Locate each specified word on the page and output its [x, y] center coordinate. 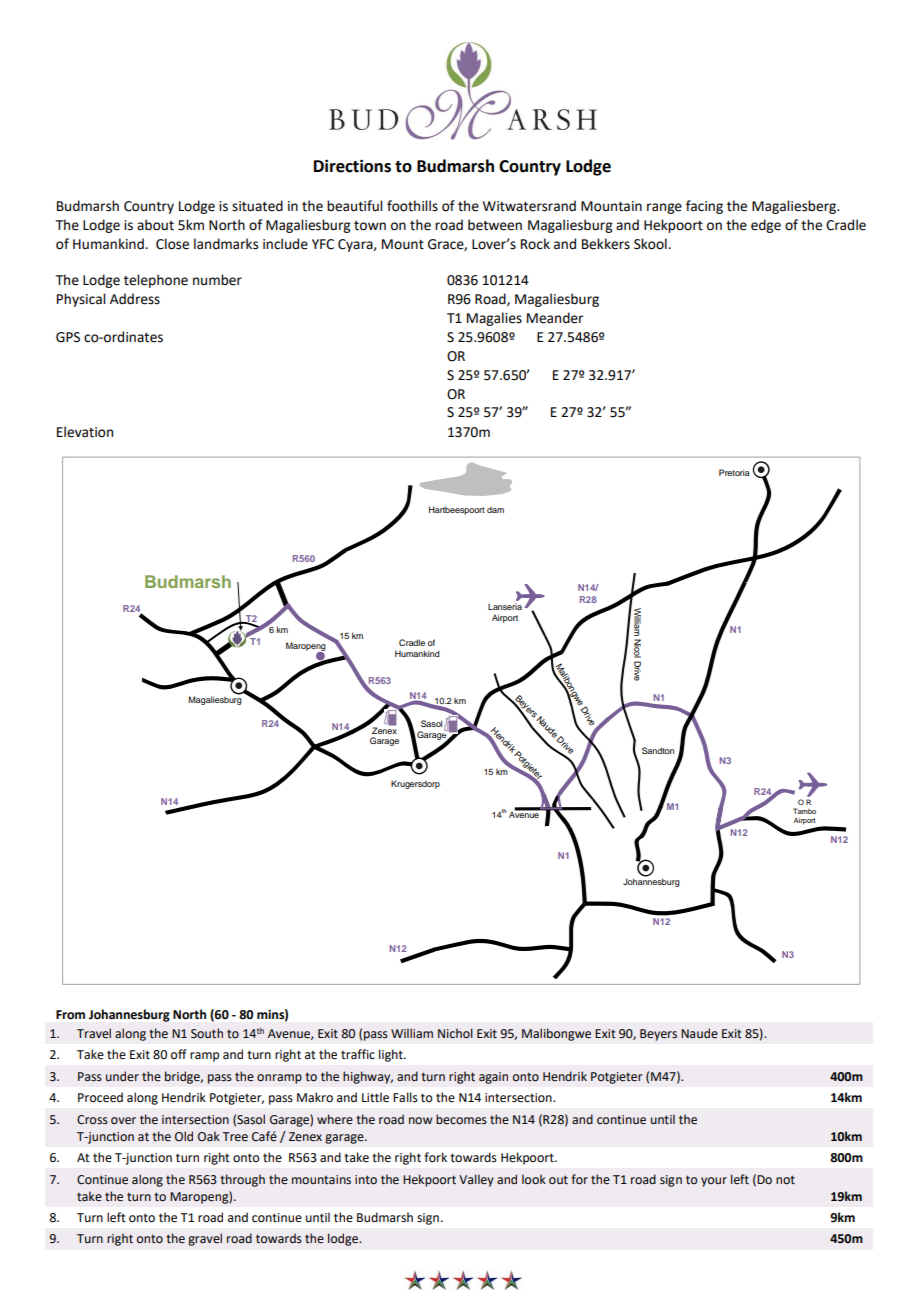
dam [495, 510]
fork [435, 1157]
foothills [412, 206]
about [155, 225]
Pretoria [734, 472]
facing [704, 207]
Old [184, 1136]
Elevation [85, 432]
